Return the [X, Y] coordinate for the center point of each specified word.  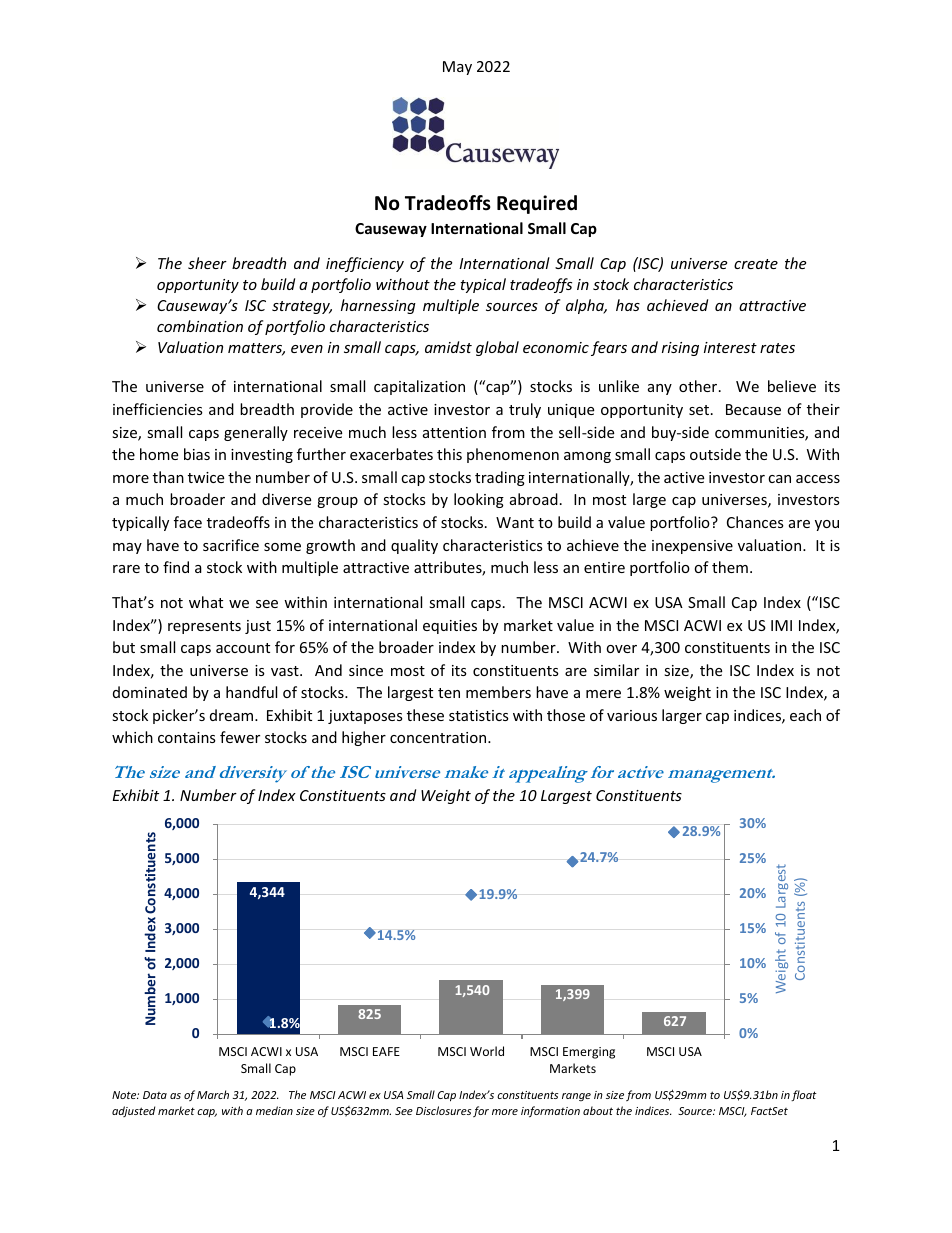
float [804, 1095]
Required [537, 204]
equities [450, 627]
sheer [207, 263]
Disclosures [443, 1110]
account [243, 648]
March [213, 1094]
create [756, 264]
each [805, 715]
